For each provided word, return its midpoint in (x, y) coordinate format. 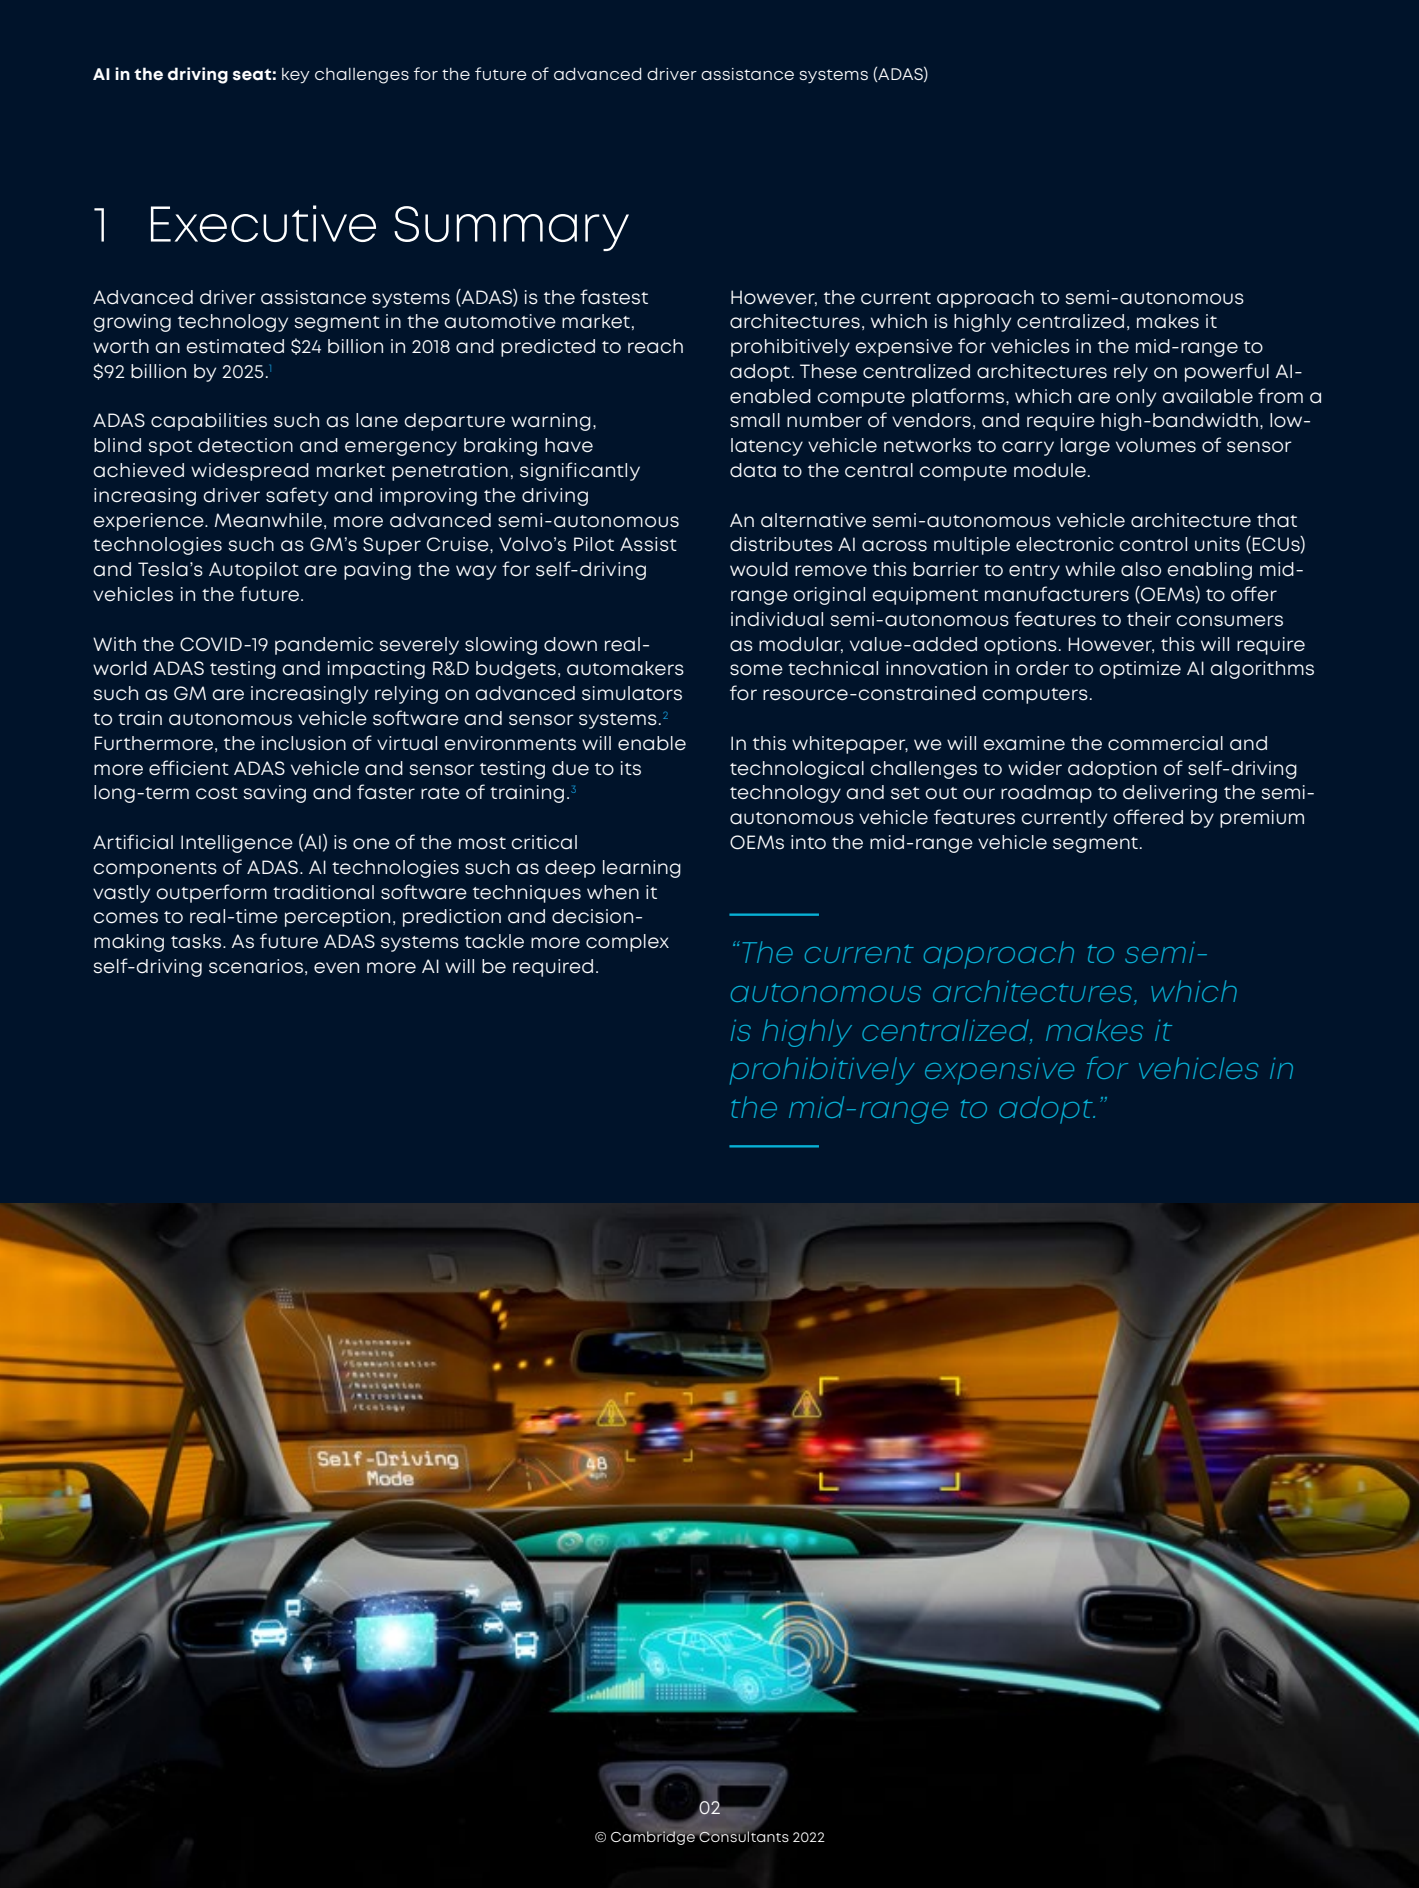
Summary (511, 228)
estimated (235, 346)
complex (627, 943)
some (756, 670)
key (296, 76)
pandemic (324, 646)
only (1136, 398)
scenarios (256, 966)
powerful (1227, 372)
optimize (1140, 670)
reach (655, 346)
